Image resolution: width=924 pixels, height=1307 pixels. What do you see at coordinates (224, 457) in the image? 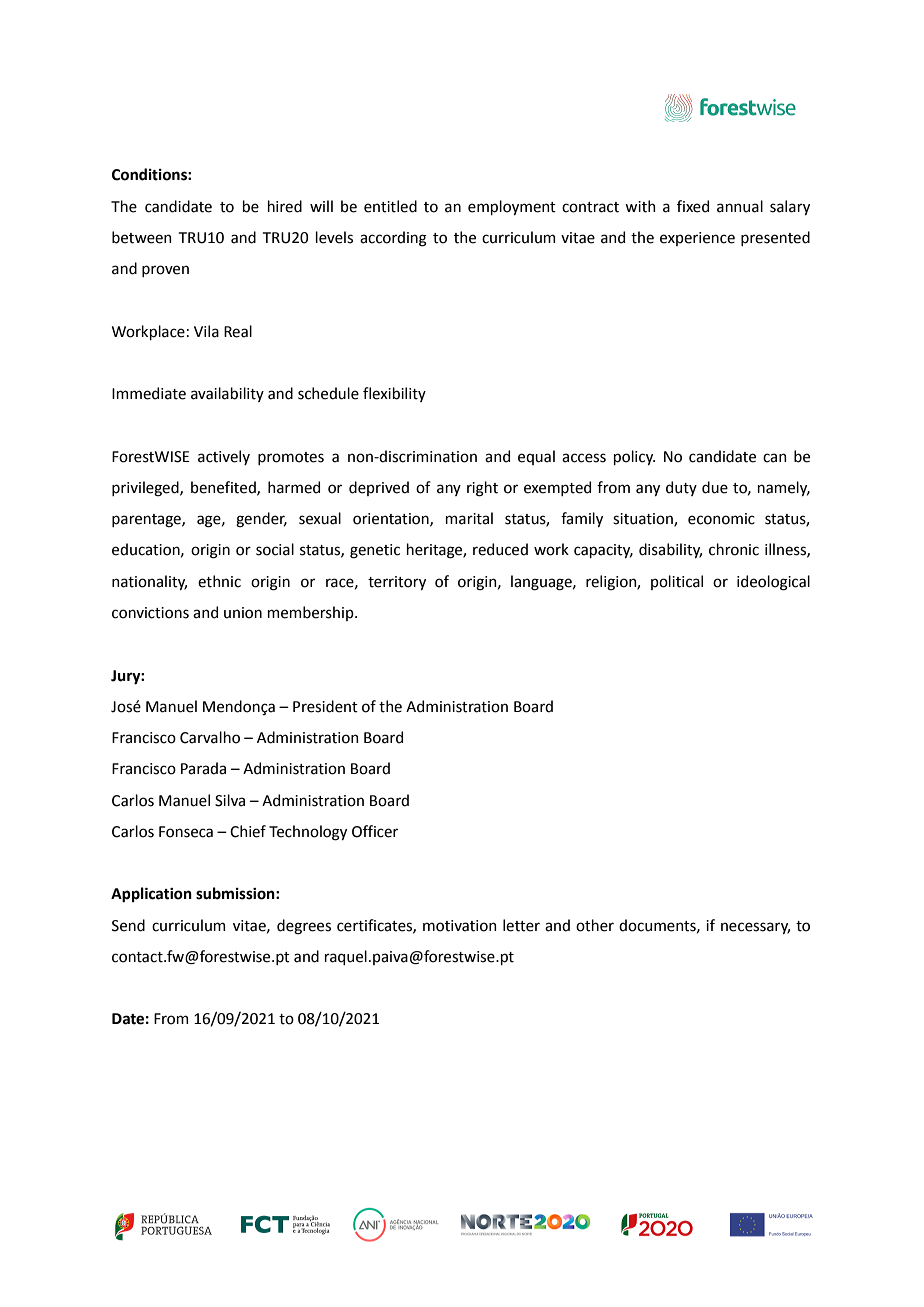
I see `actively` at bounding box center [224, 457].
